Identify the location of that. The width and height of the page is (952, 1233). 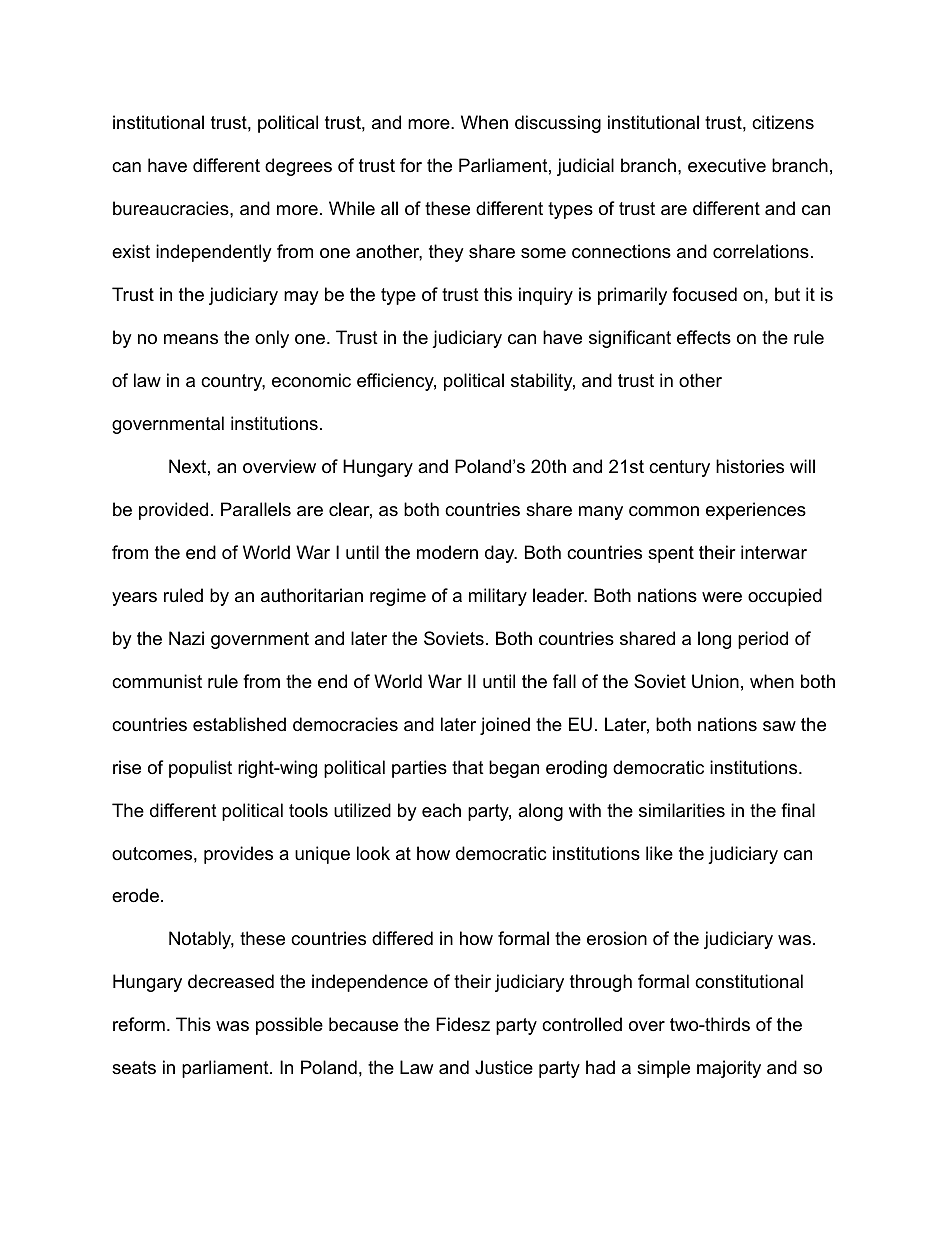
(468, 767).
